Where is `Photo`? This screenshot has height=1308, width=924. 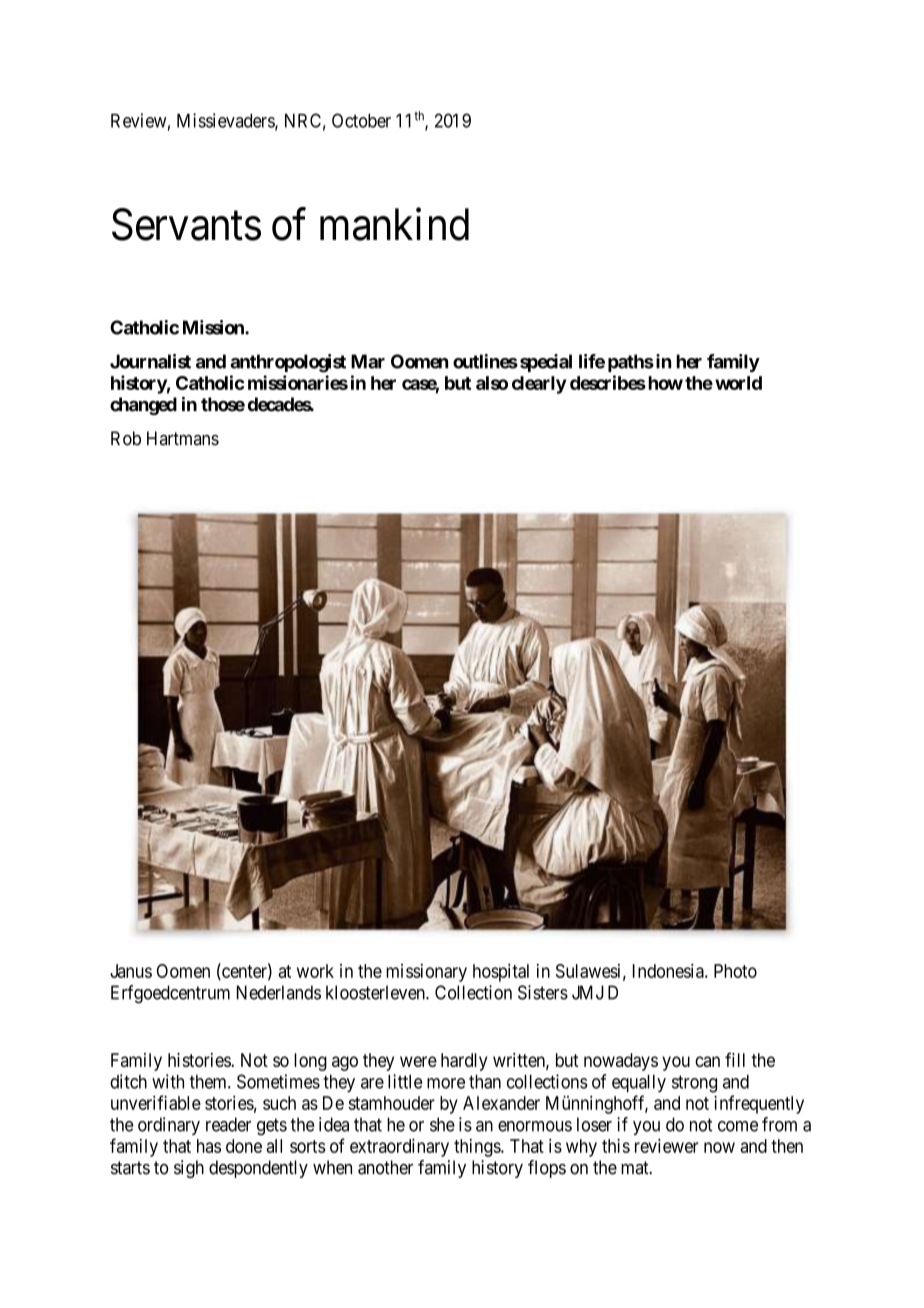
Photo is located at coordinates (735, 971).
